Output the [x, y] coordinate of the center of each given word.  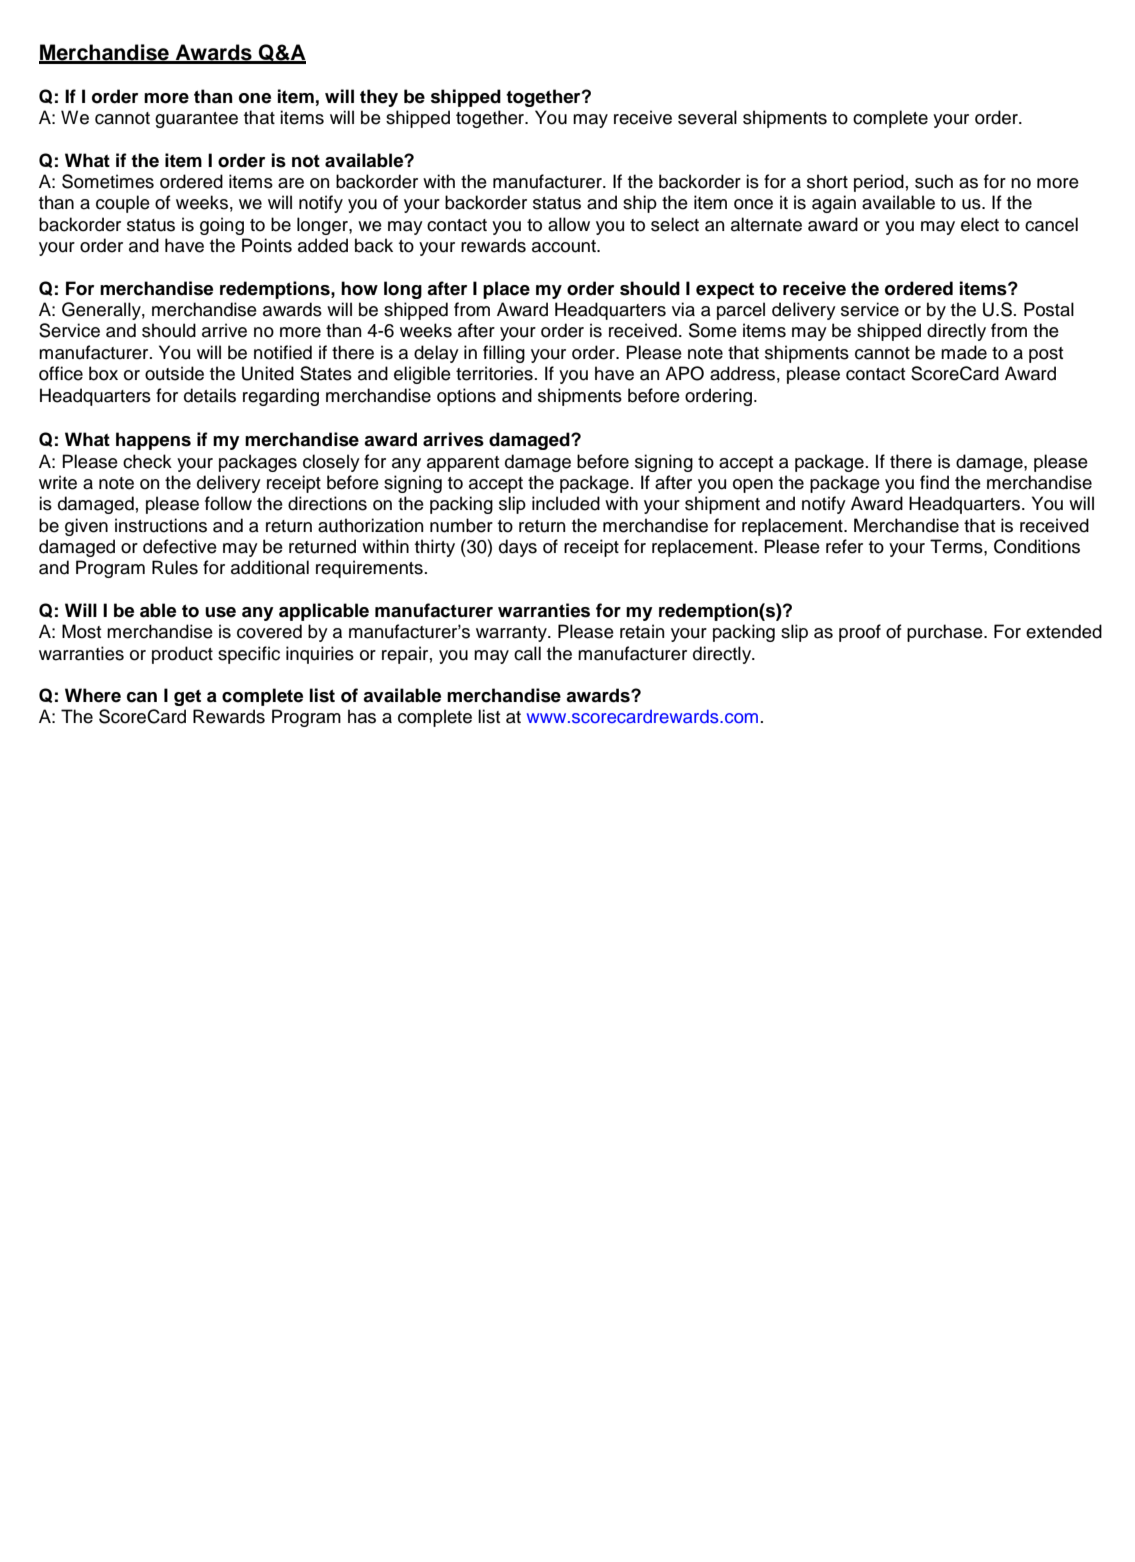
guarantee [196, 120]
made [964, 352]
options [466, 397]
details [210, 395]
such [934, 181]
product [182, 655]
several [707, 117]
